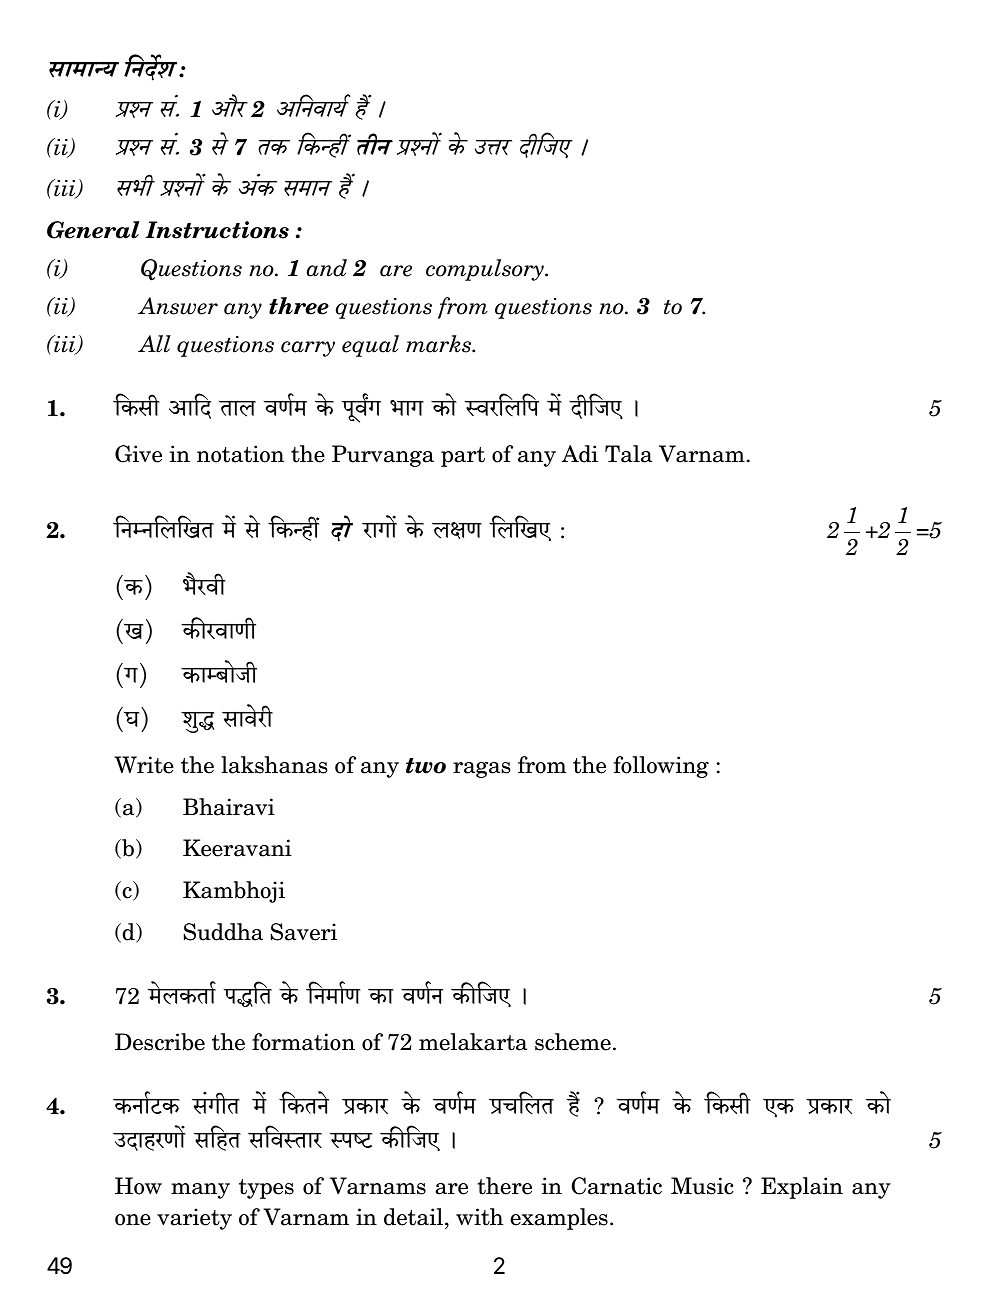 The width and height of the image is (992, 1315). Describe the element at coordinates (426, 766) in the image. I see `two` at that location.
